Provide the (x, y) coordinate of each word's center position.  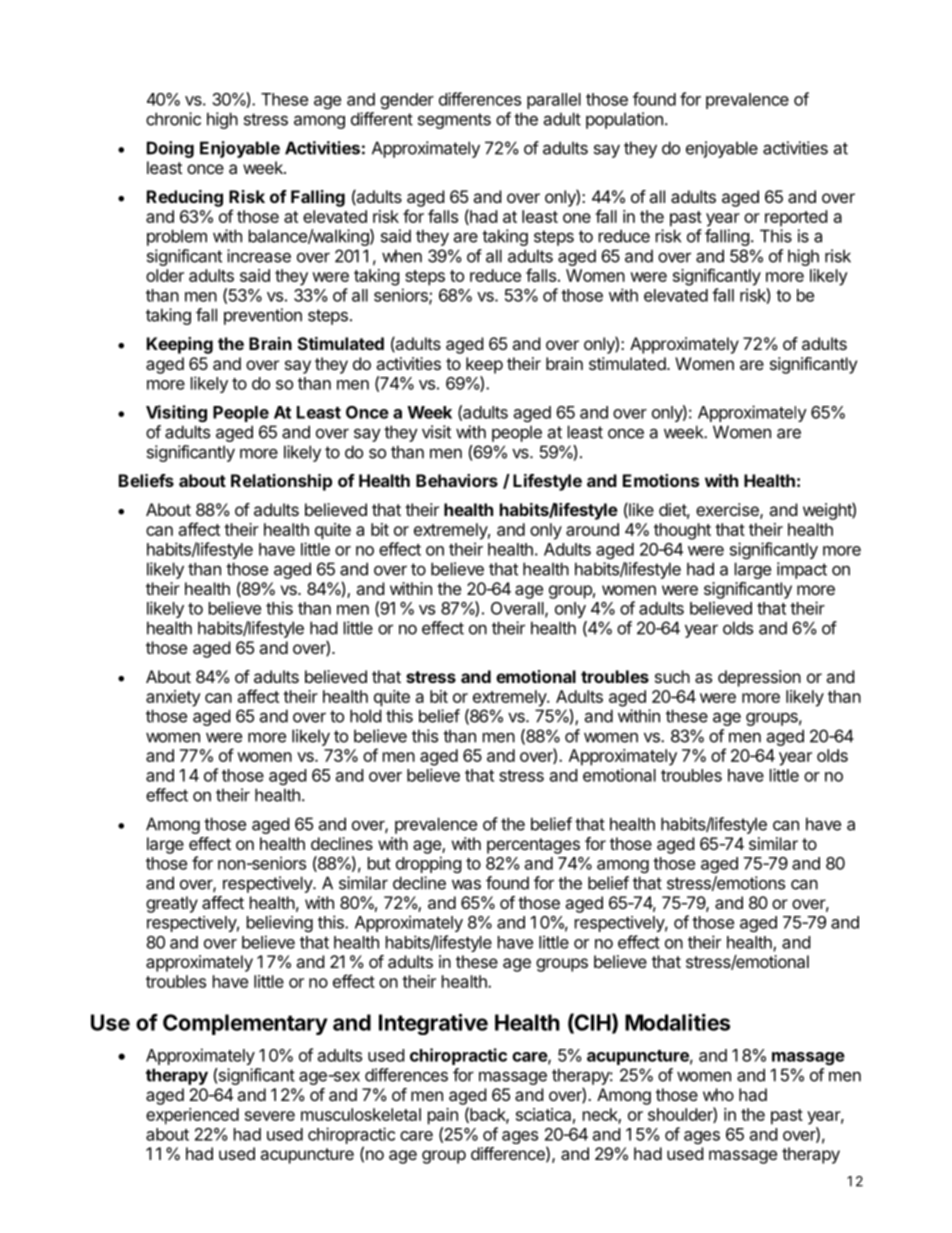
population (624, 120)
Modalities (677, 1022)
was (466, 884)
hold (365, 716)
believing (280, 923)
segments (454, 121)
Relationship (281, 482)
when (402, 256)
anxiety (173, 698)
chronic (173, 119)
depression (759, 678)
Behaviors (457, 480)
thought (682, 531)
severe (270, 1116)
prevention (263, 316)
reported (796, 218)
